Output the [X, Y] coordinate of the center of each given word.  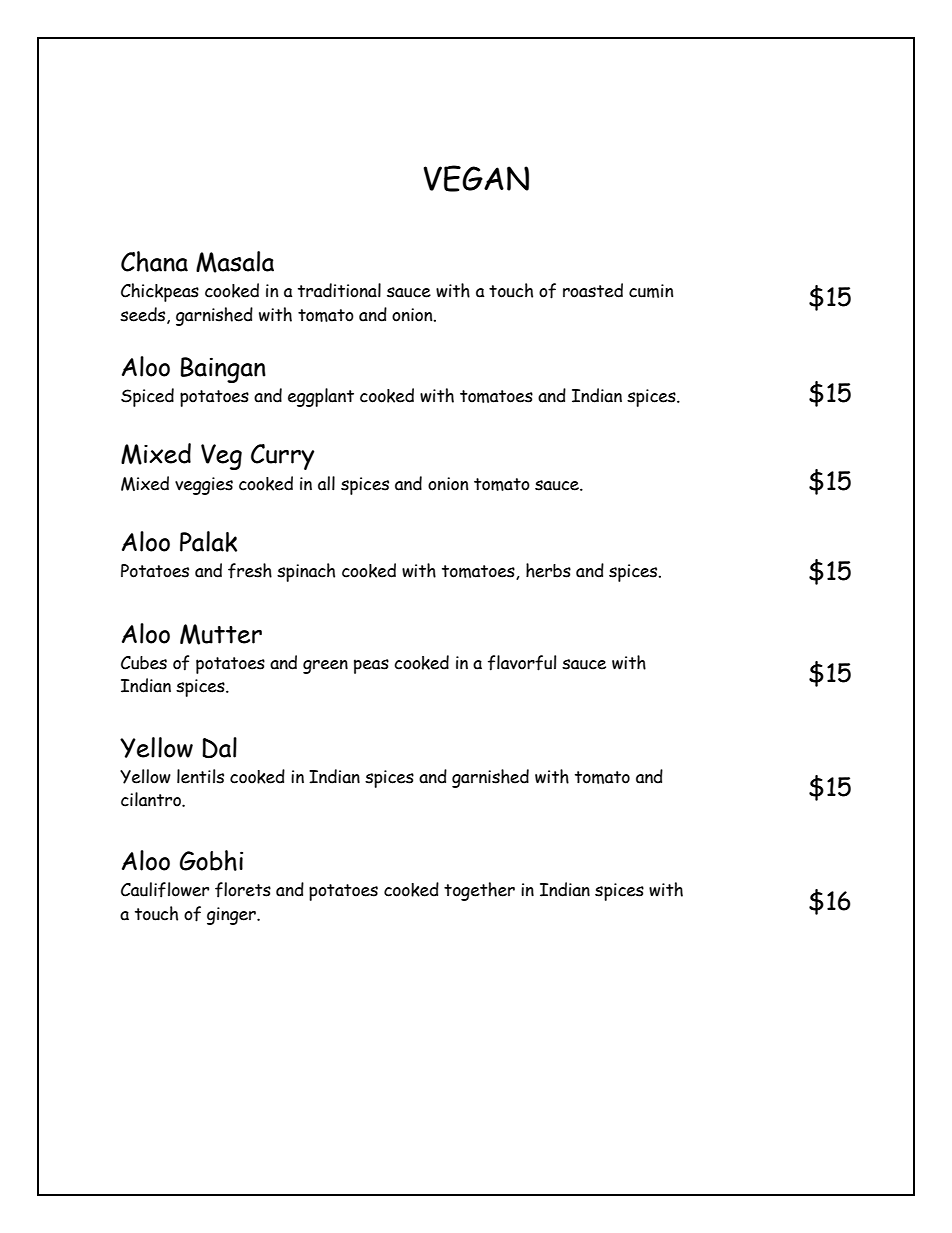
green [325, 667]
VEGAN [476, 178]
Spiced [147, 397]
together [479, 891]
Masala [235, 262]
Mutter [221, 634]
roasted [593, 290]
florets [243, 890]
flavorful [522, 663]
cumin [651, 291]
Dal [219, 747]
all [326, 483]
